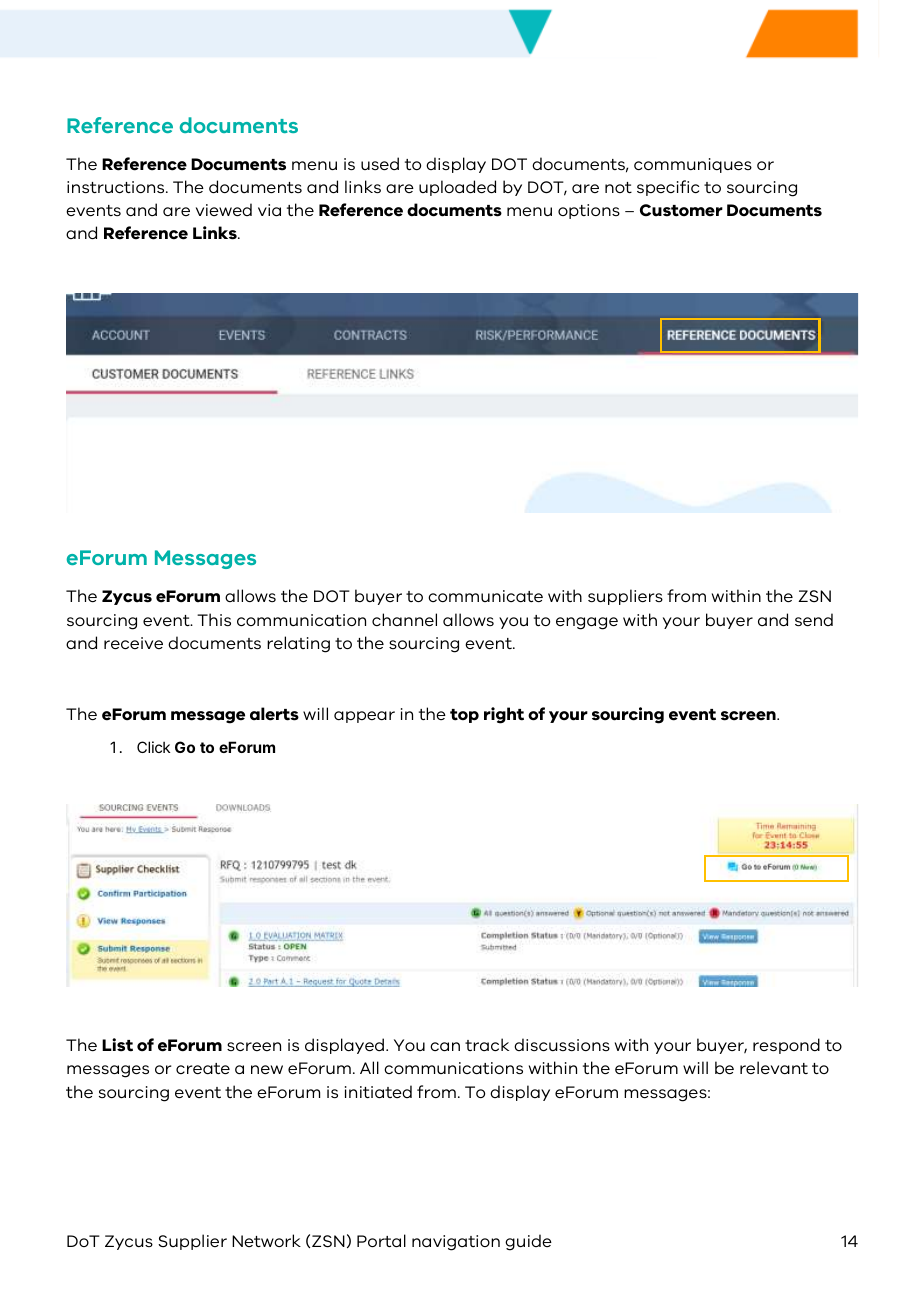  I want to click on Click, so click(153, 747).
